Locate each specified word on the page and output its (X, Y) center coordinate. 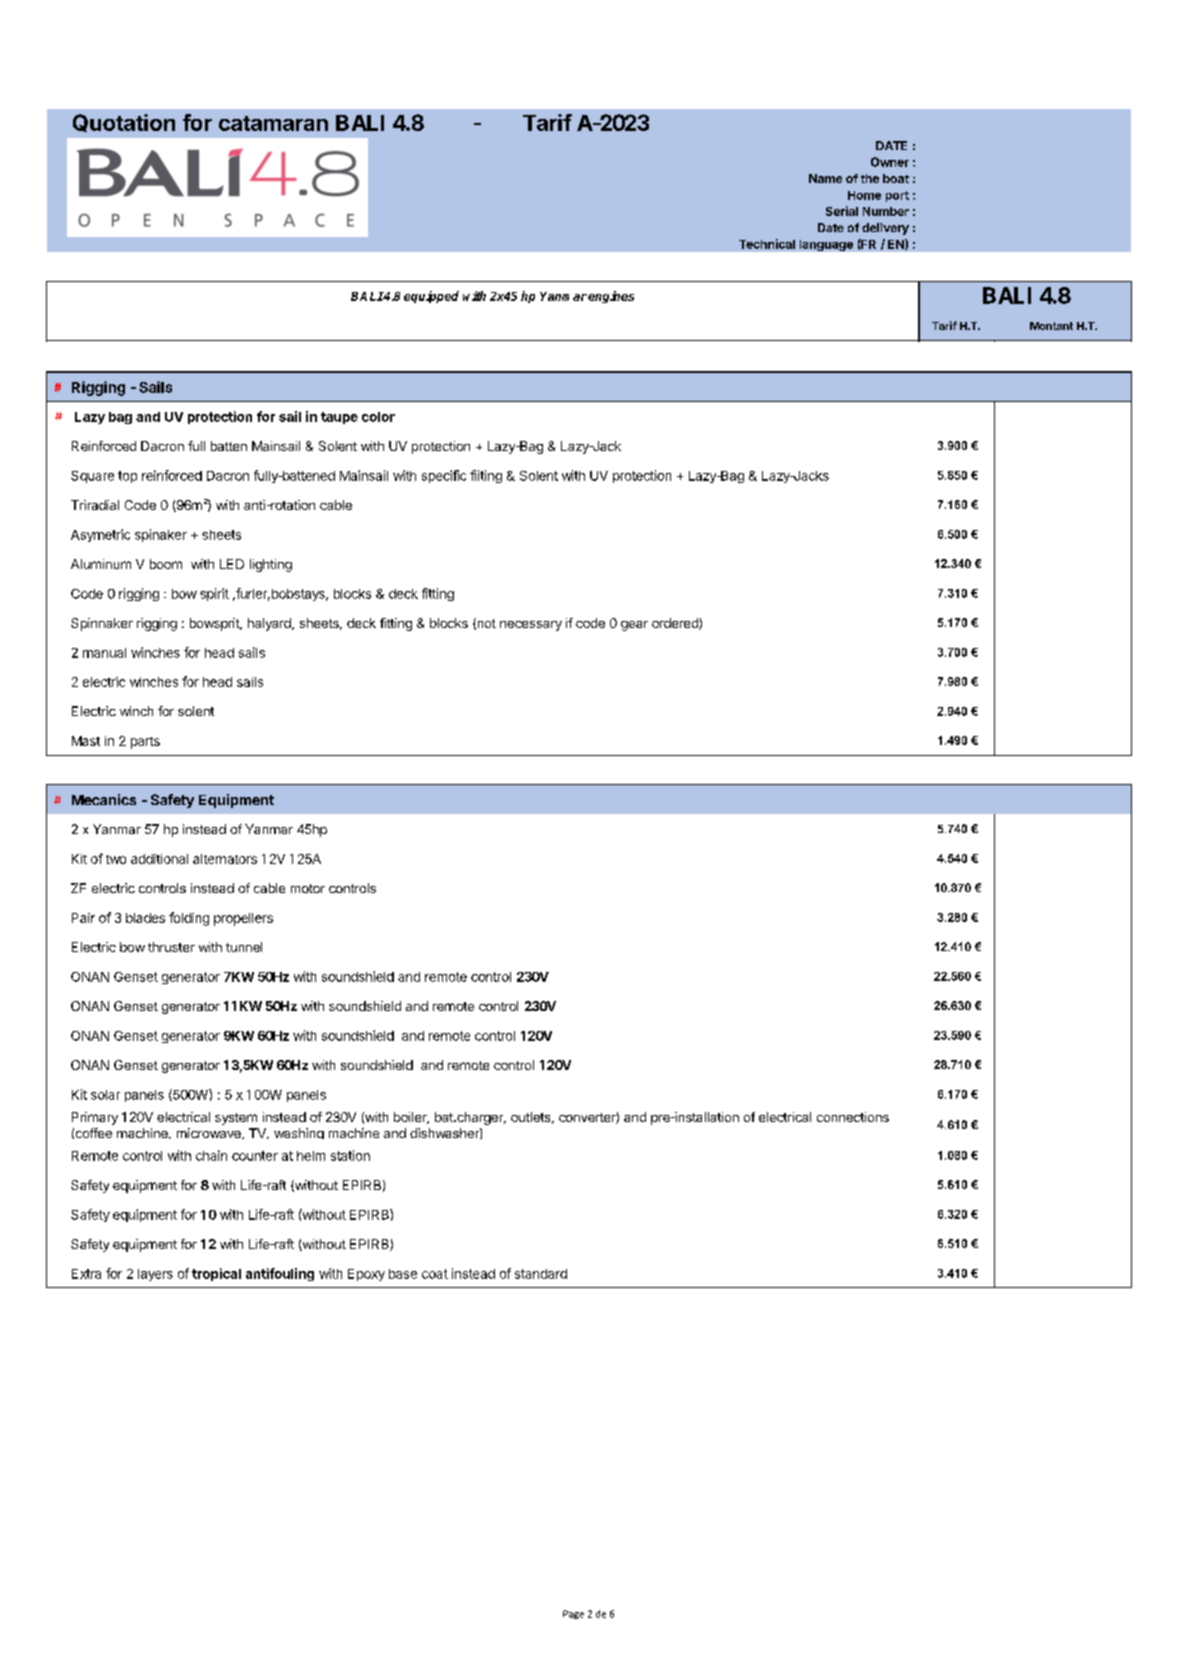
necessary (531, 626)
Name (825, 178)
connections (853, 1117)
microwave (210, 1133)
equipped (431, 297)
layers (155, 1275)
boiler (411, 1118)
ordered (676, 624)
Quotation (124, 123)
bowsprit (215, 624)
